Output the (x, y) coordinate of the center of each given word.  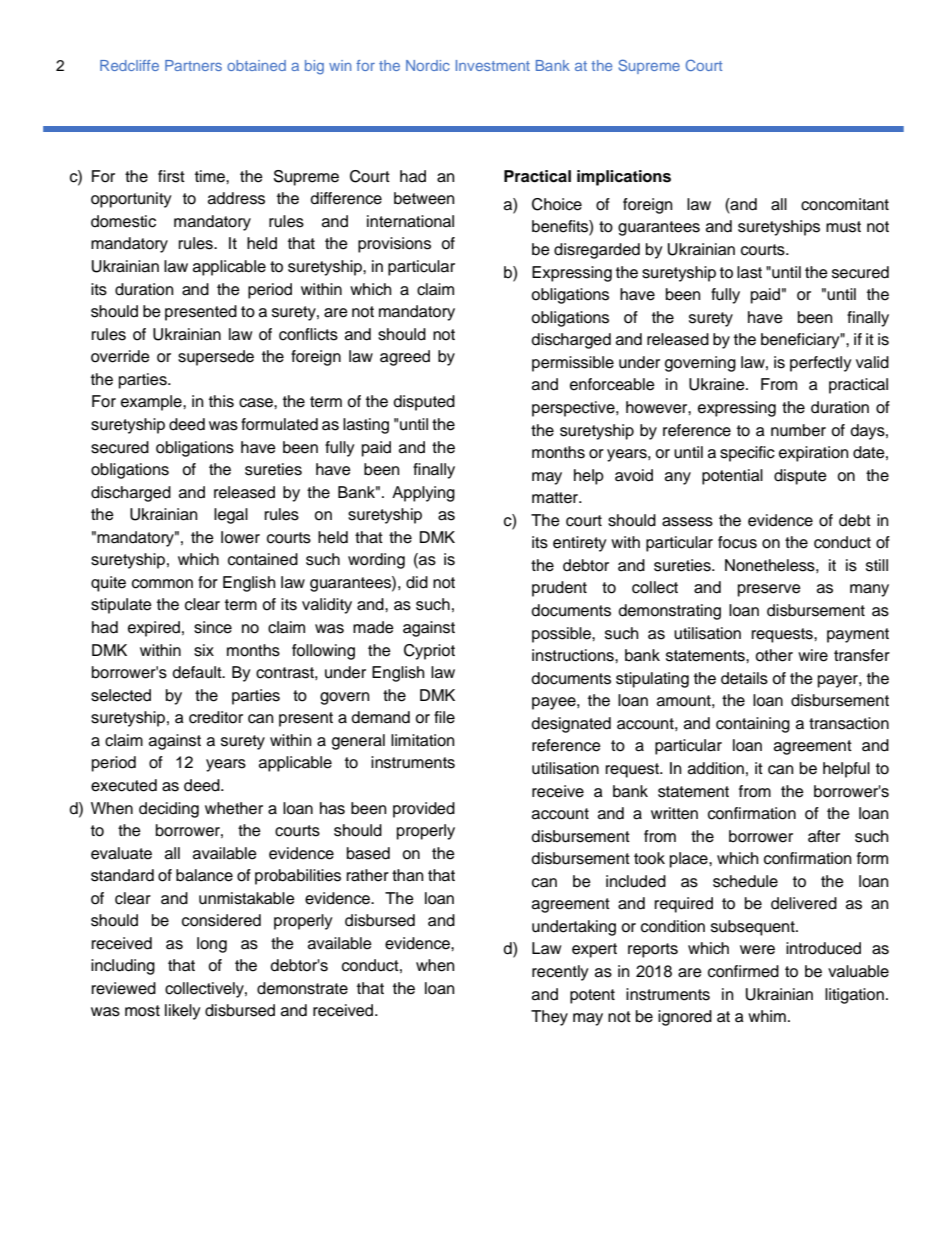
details (744, 678)
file (444, 717)
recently (560, 973)
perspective (574, 409)
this (221, 401)
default (198, 672)
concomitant (845, 204)
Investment (493, 65)
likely (183, 1012)
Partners (193, 65)
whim (767, 1016)
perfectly (821, 364)
